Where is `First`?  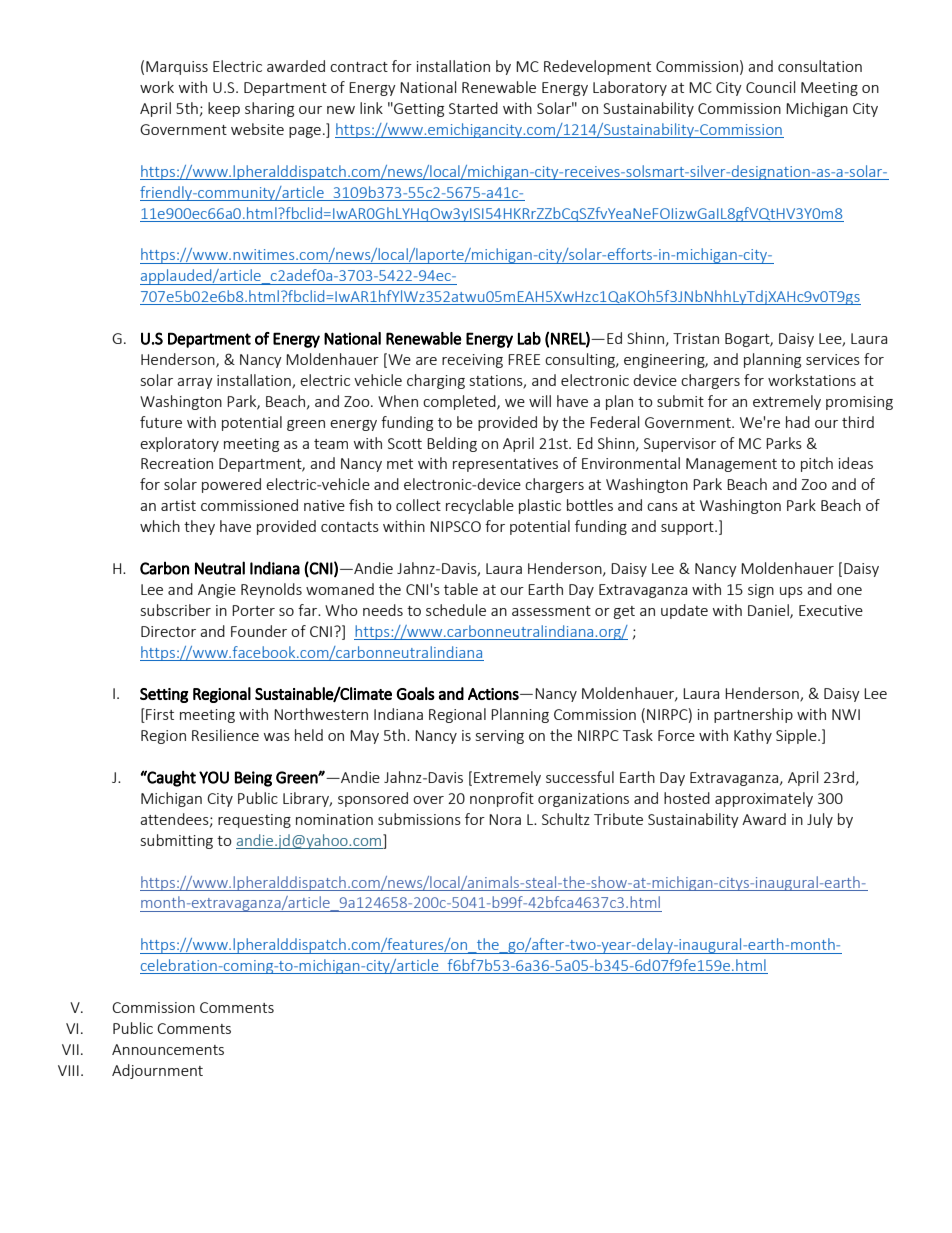
First is located at coordinates (159, 715).
